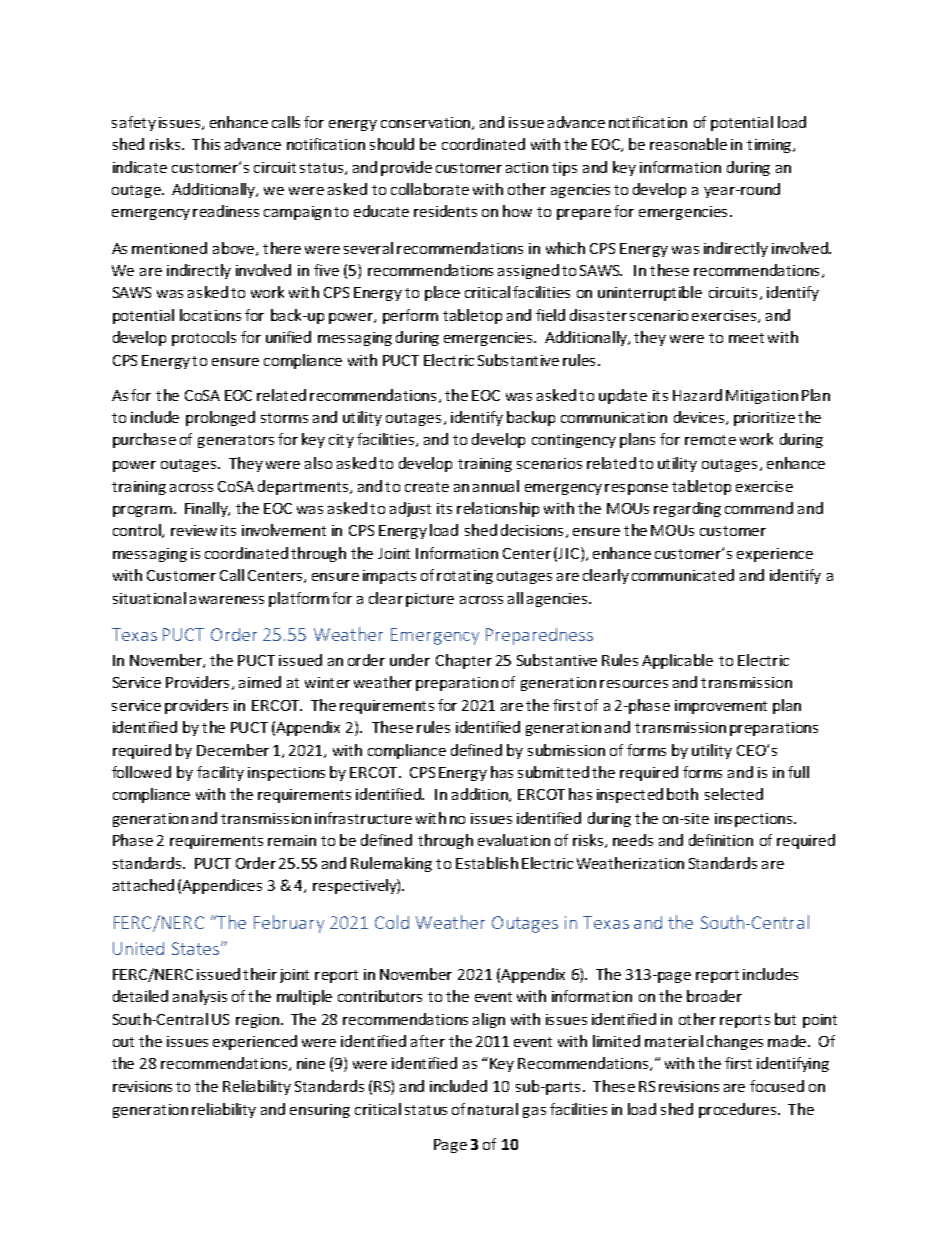  What do you see at coordinates (527, 167) in the document?
I see `action` at bounding box center [527, 167].
